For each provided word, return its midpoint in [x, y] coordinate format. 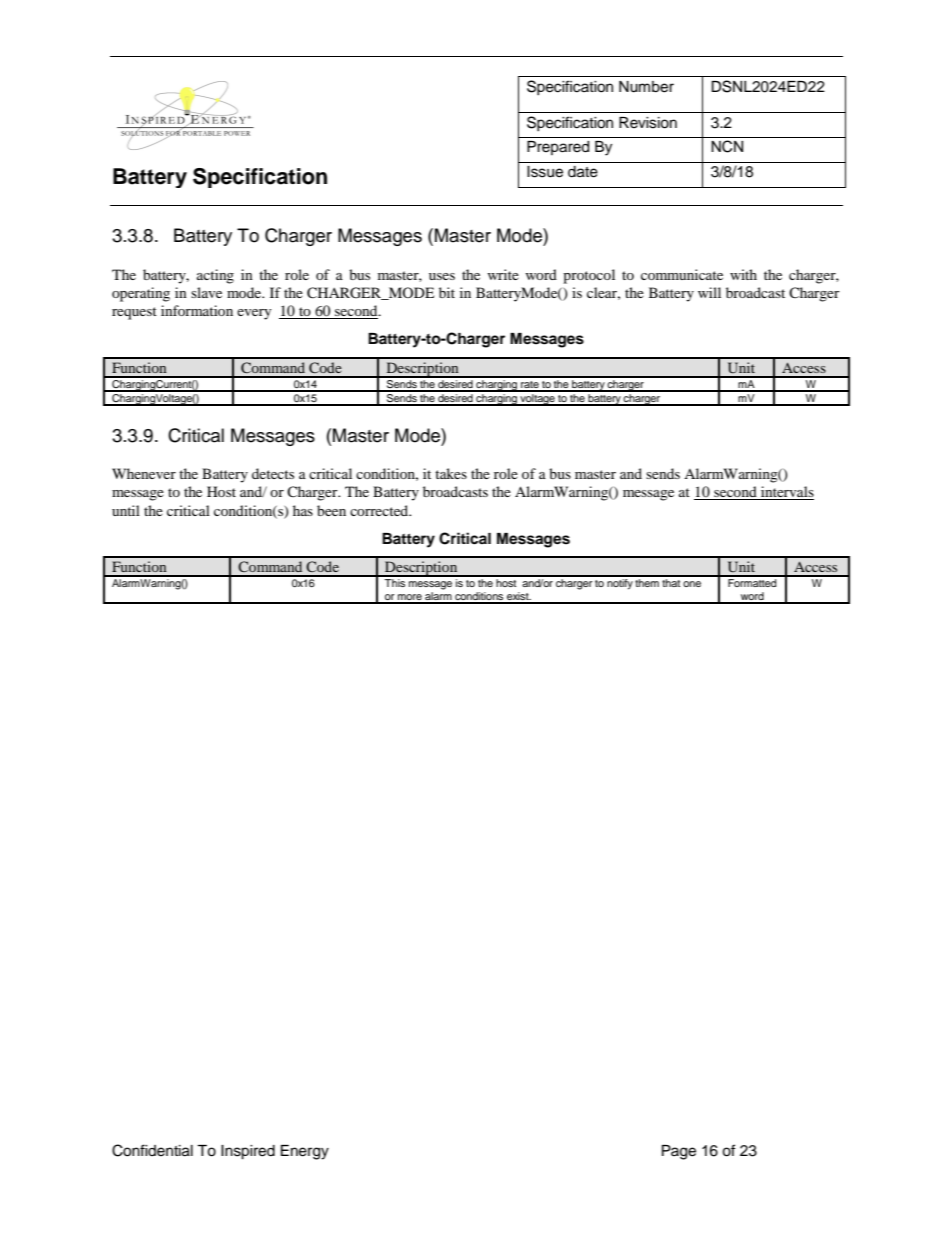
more [410, 598]
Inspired [248, 1152]
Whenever [144, 473]
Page [679, 1152]
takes [451, 473]
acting [215, 276]
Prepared [558, 148]
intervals [786, 493]
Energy [305, 1152]
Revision [648, 123]
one [692, 584]
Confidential [152, 1150]
